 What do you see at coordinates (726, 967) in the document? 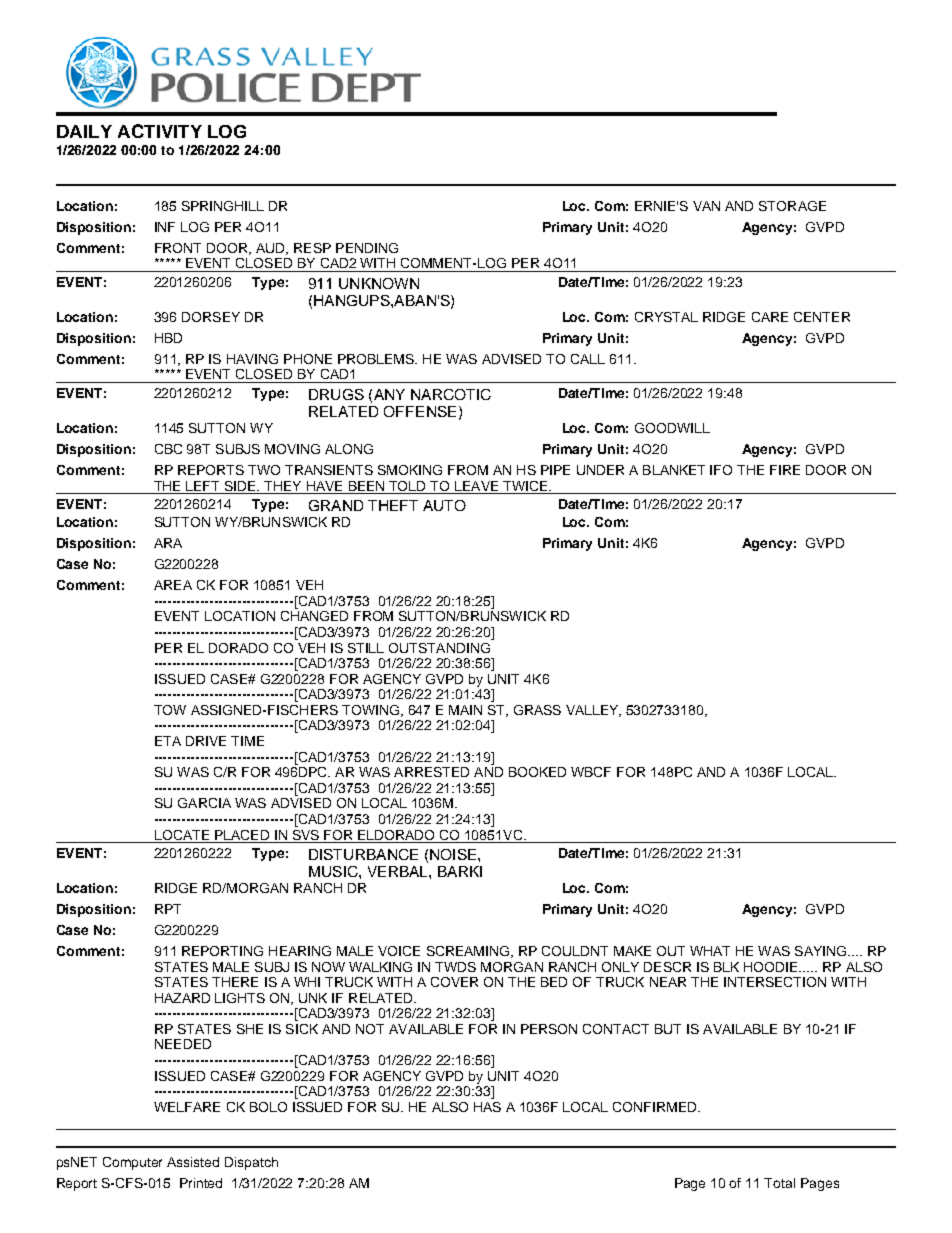
I see `BLK` at bounding box center [726, 967].
